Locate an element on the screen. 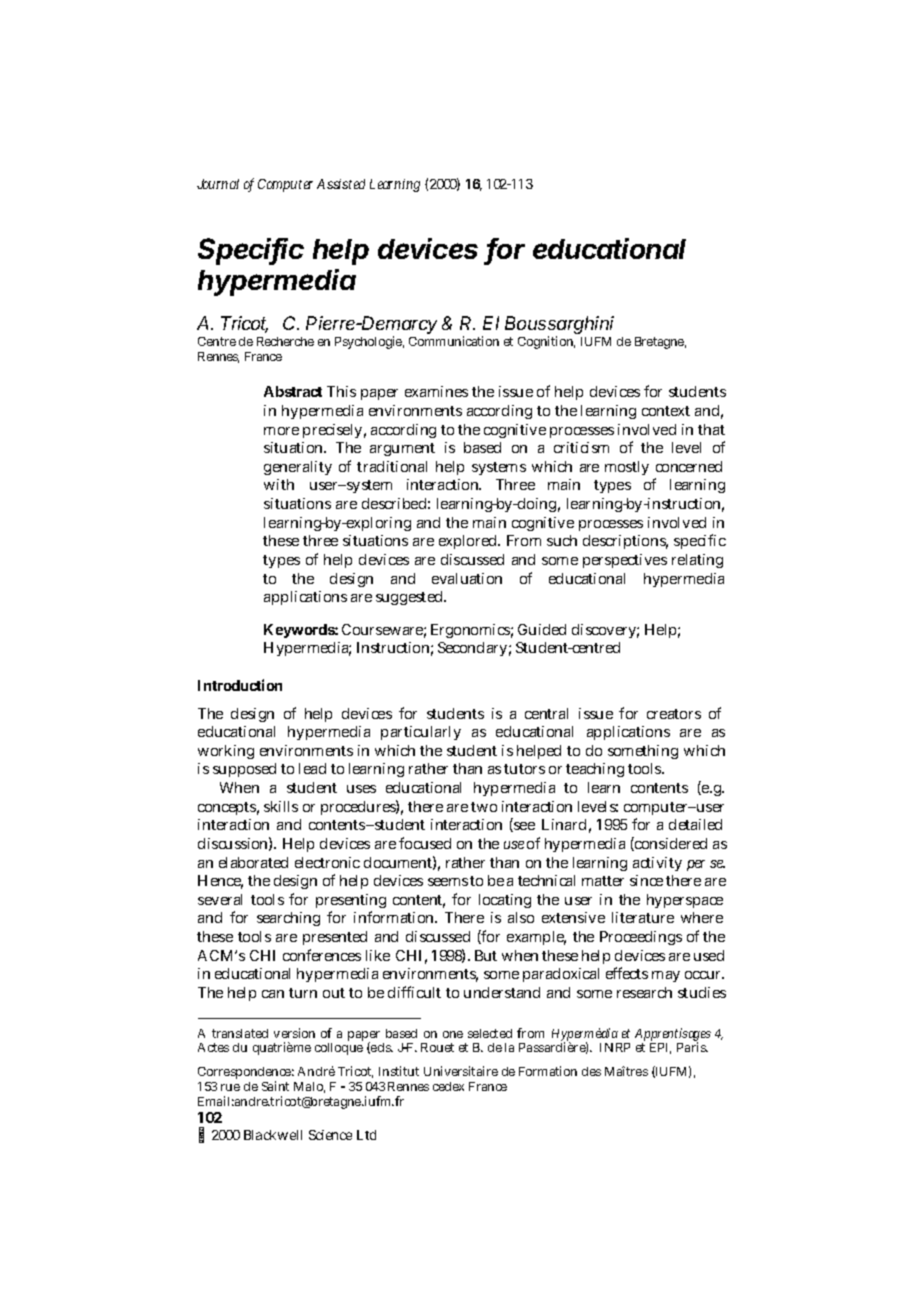 This screenshot has width=924, height=1307. since is located at coordinates (646, 880).
